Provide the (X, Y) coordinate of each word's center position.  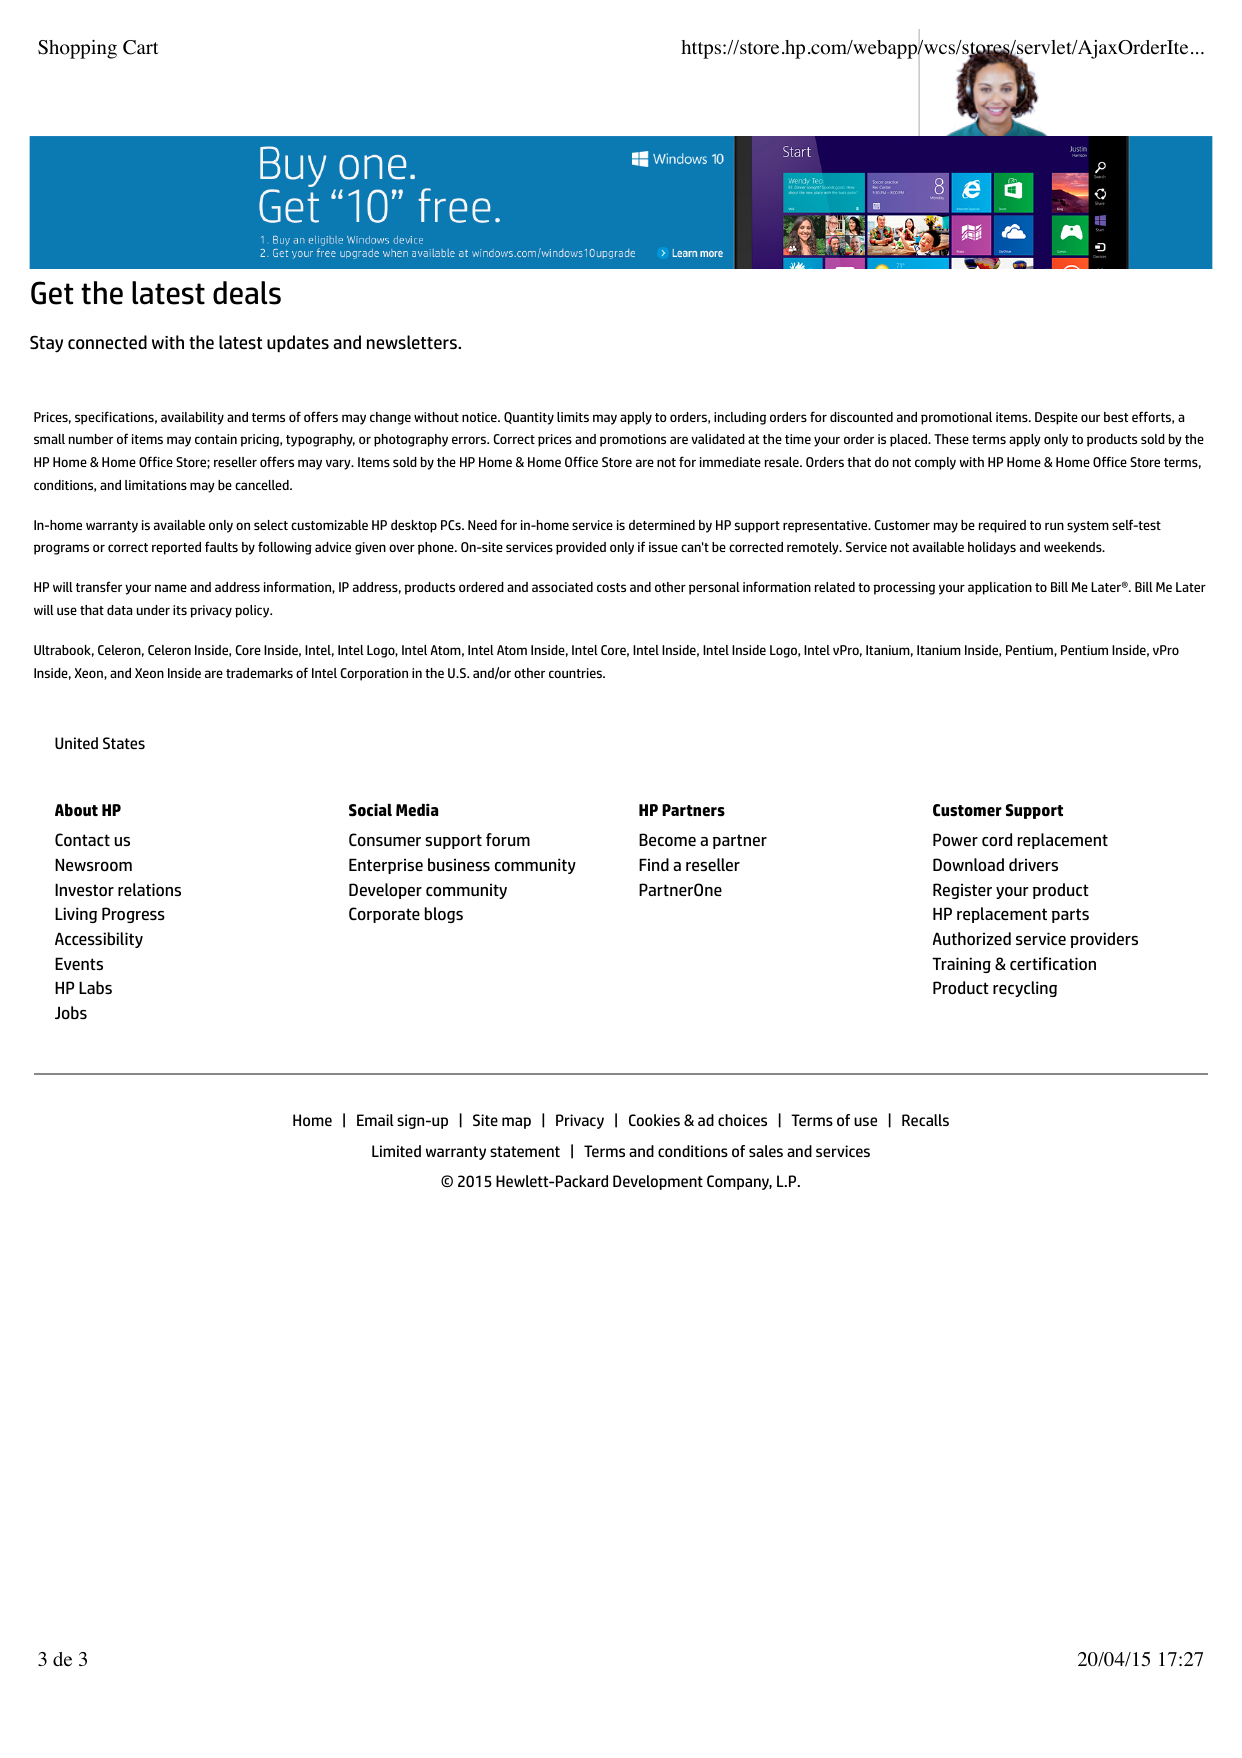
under (153, 610)
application (1000, 588)
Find (654, 864)
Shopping (77, 49)
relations (149, 889)
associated (562, 587)
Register (962, 891)
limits (573, 417)
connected (107, 342)
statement (525, 1151)
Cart (141, 47)
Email (375, 1120)
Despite (1056, 418)
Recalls (925, 1120)
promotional (956, 418)
